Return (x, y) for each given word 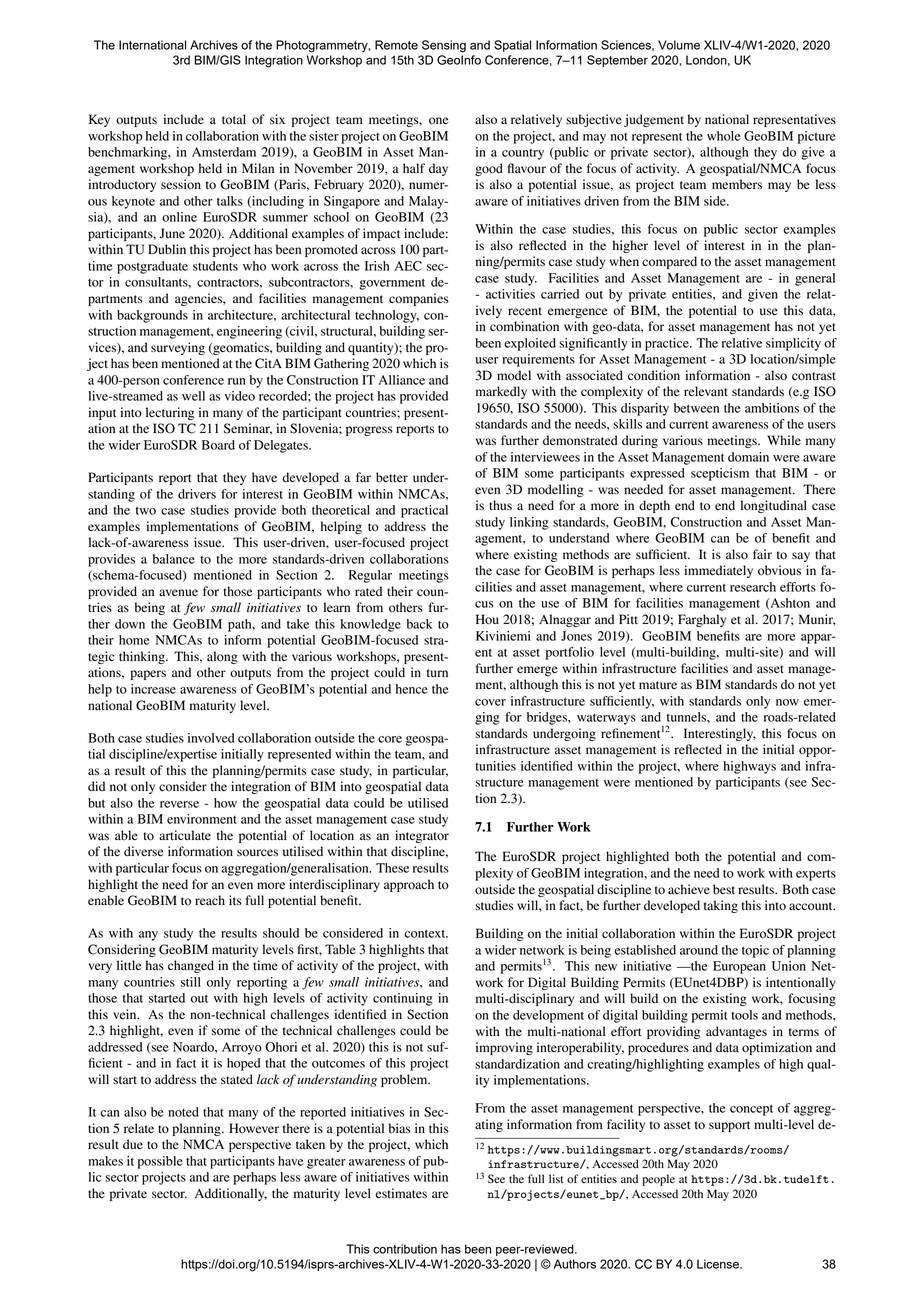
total (234, 119)
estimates (401, 1193)
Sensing (444, 46)
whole (723, 136)
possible (160, 1162)
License (719, 1264)
